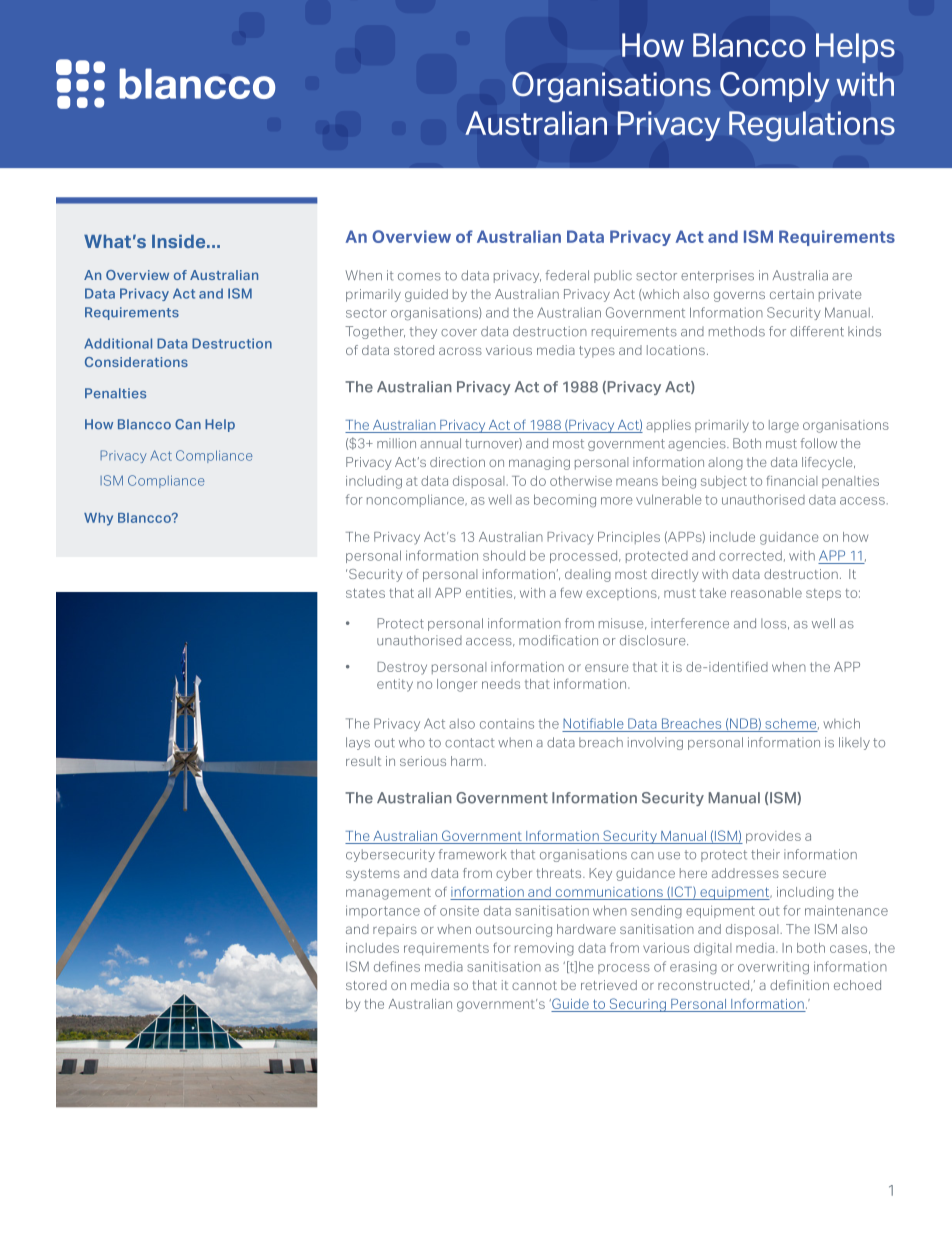 This page has height=1233, width=952. What do you see at coordinates (567, 275) in the page?
I see `federal` at bounding box center [567, 275].
